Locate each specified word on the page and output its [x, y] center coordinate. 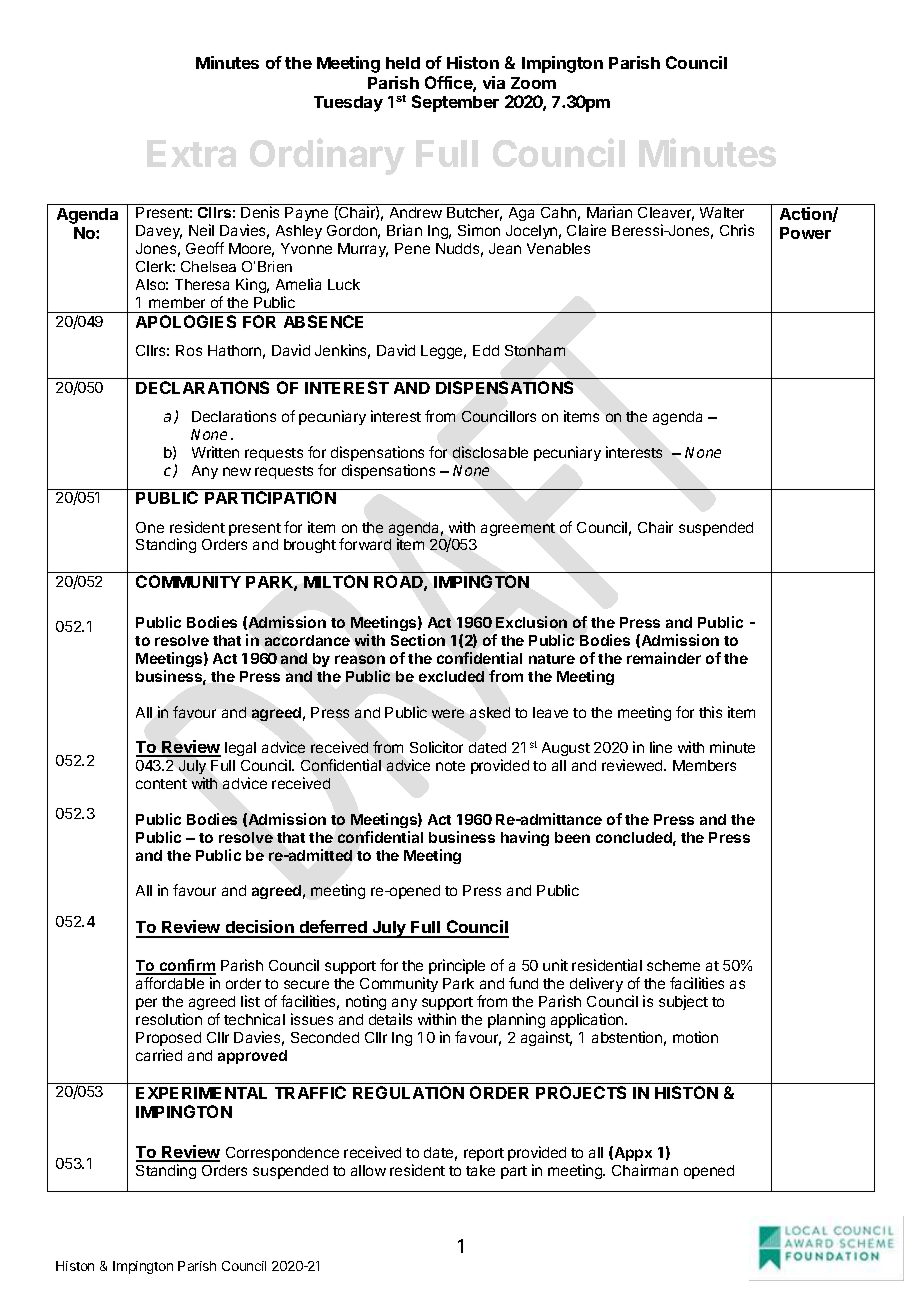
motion [695, 1037]
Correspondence [282, 1154]
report [484, 1154]
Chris [737, 230]
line [661, 747]
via [494, 82]
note [450, 766]
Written [215, 452]
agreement [518, 529]
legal [240, 749]
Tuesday [348, 104]
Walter [722, 212]
